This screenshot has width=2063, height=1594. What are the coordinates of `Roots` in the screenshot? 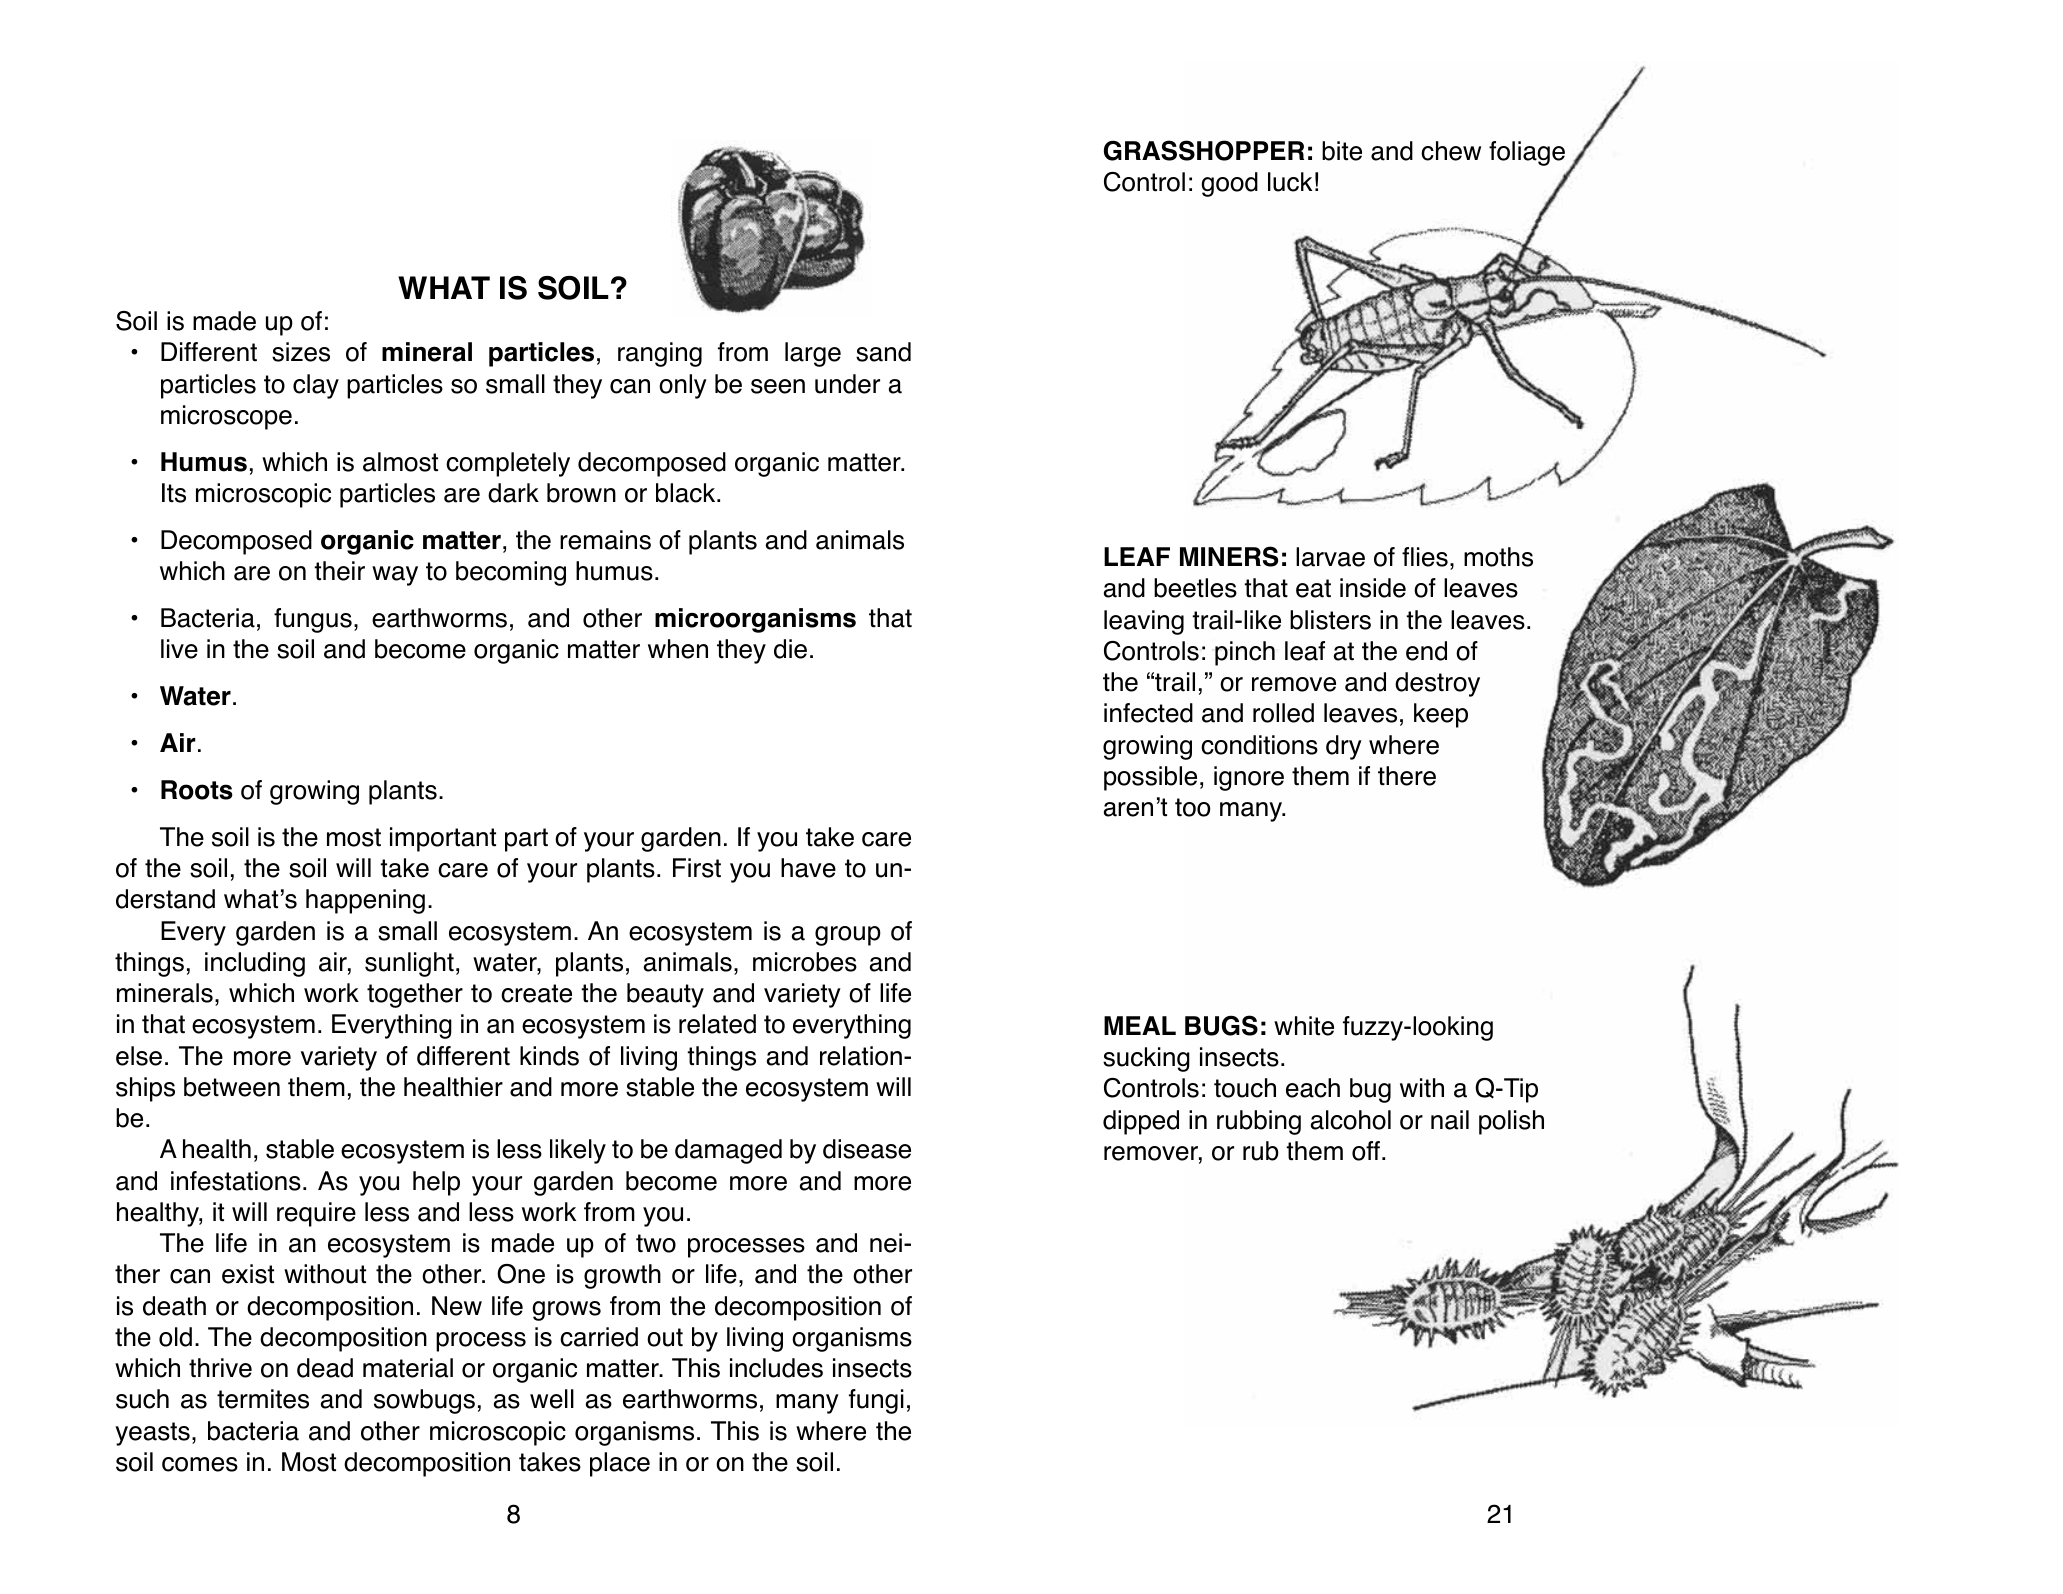 It's located at (197, 790).
